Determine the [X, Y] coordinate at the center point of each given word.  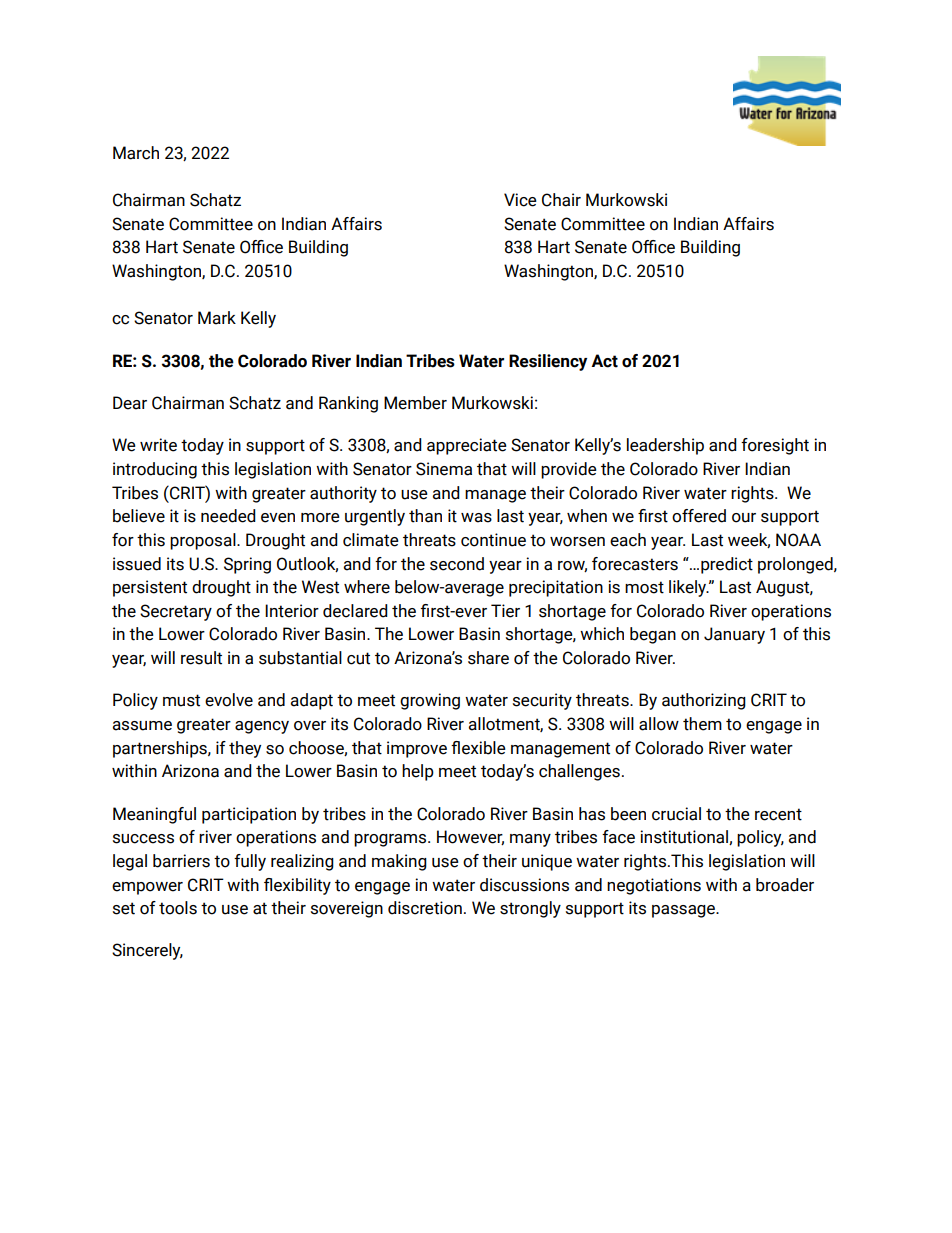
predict [727, 565]
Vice [520, 200]
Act [604, 361]
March [136, 153]
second [457, 564]
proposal [204, 541]
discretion [425, 908]
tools [178, 908]
